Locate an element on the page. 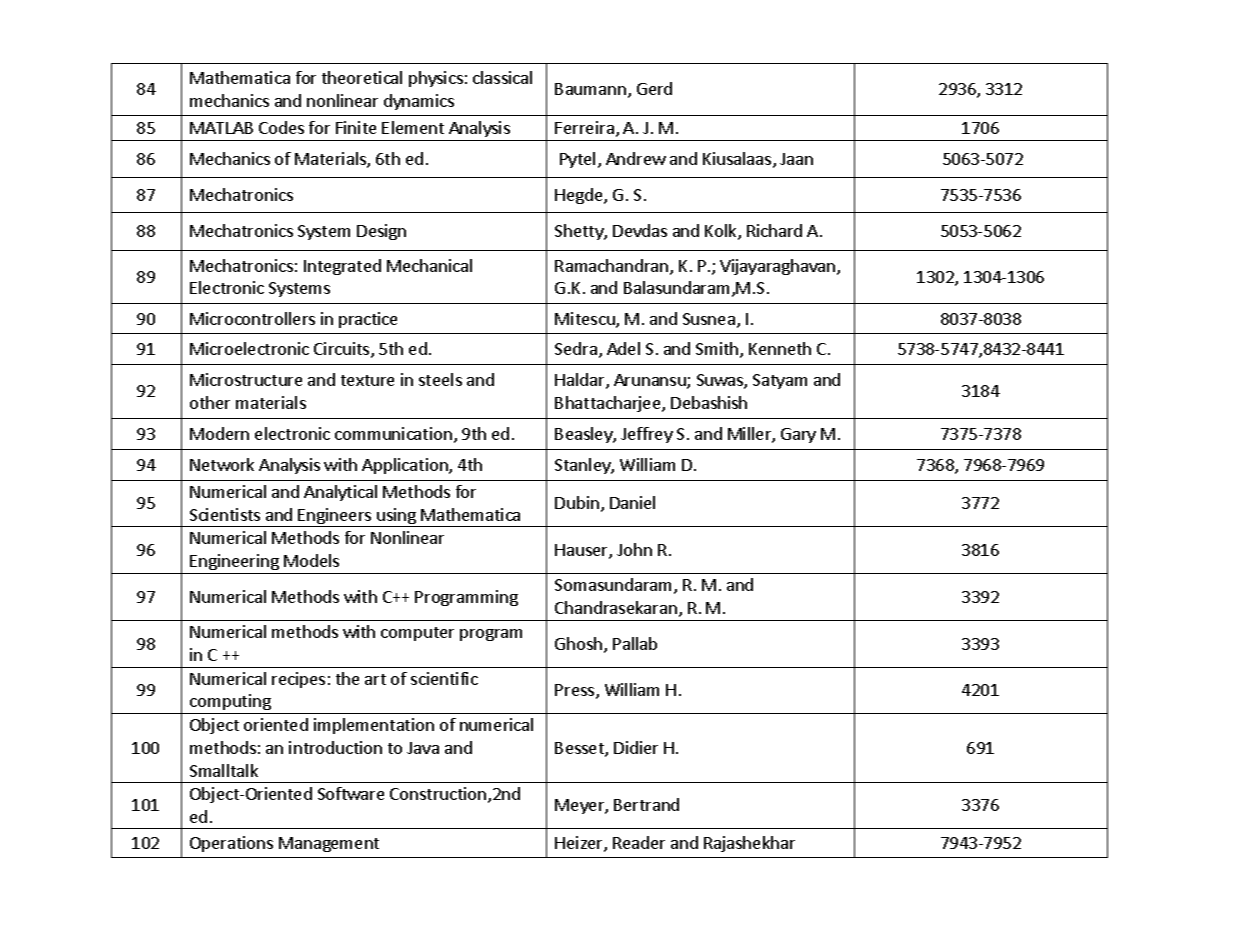  Management is located at coordinates (329, 844).
